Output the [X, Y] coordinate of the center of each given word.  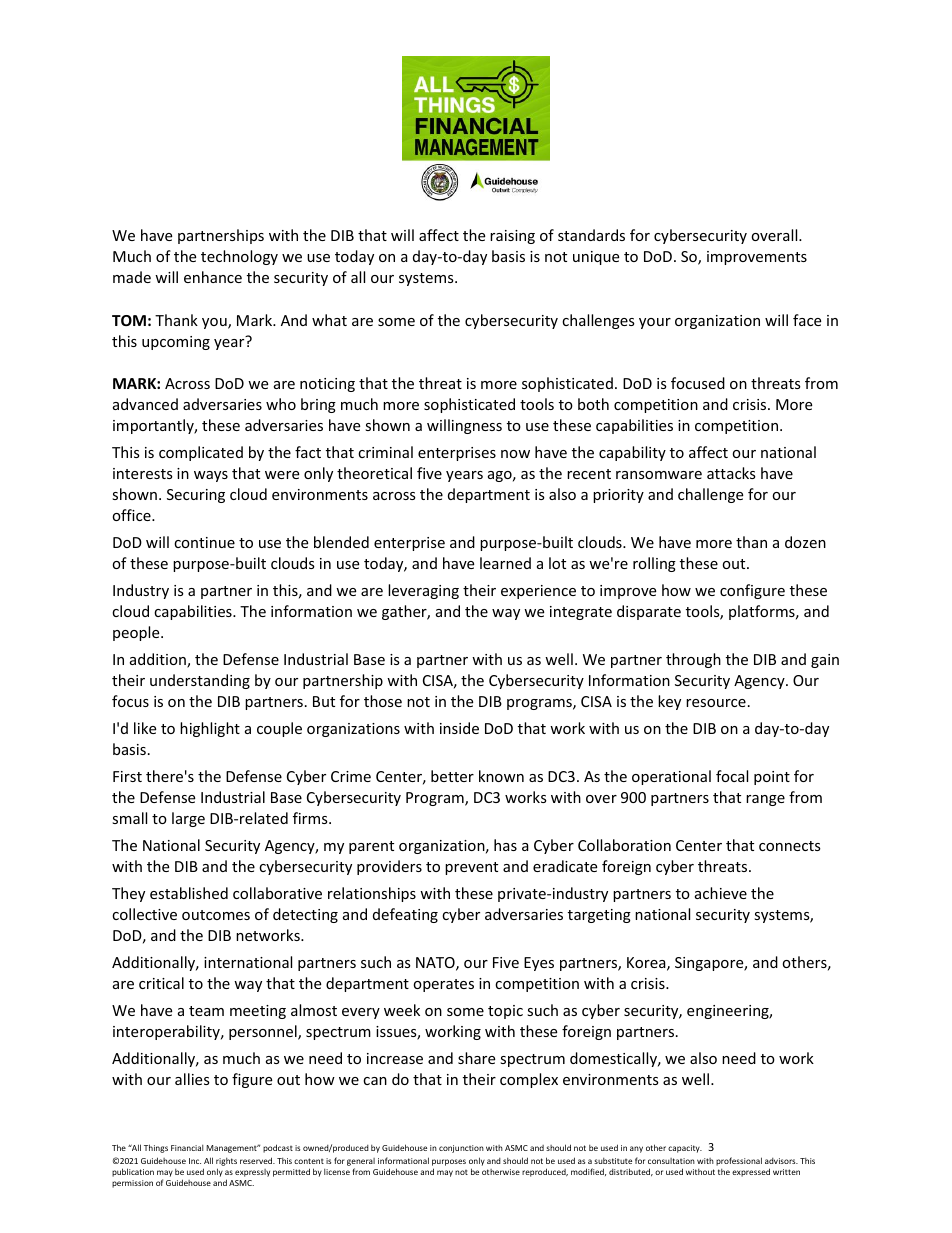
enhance [213, 277]
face [807, 320]
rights [226, 1162]
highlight [210, 729]
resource [716, 703]
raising [512, 237]
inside [459, 728]
